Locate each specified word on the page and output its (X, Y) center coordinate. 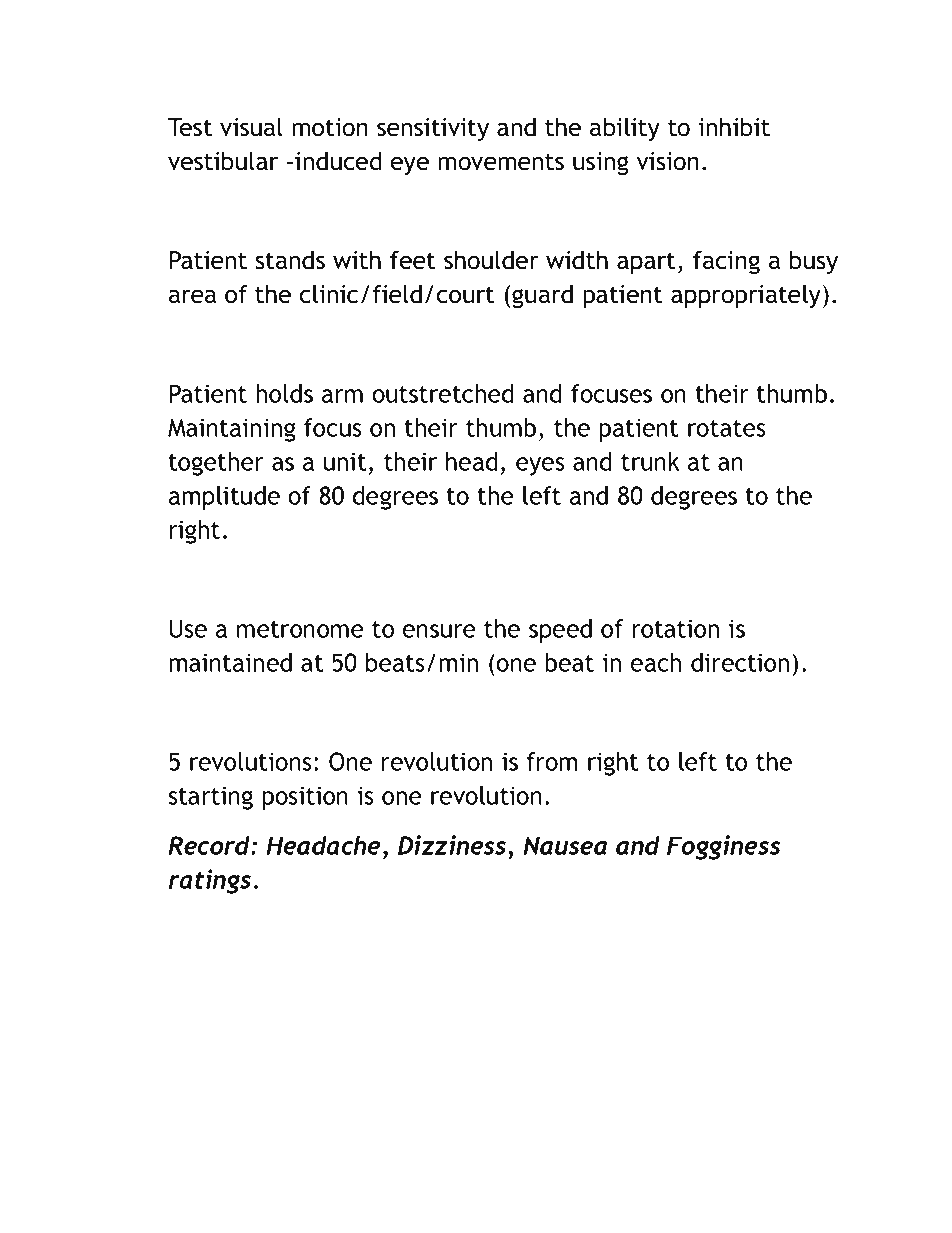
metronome (300, 629)
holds (284, 393)
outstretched (443, 393)
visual (251, 127)
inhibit (734, 127)
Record (210, 845)
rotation (676, 628)
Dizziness (452, 845)
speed (560, 631)
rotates (727, 428)
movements (501, 162)
